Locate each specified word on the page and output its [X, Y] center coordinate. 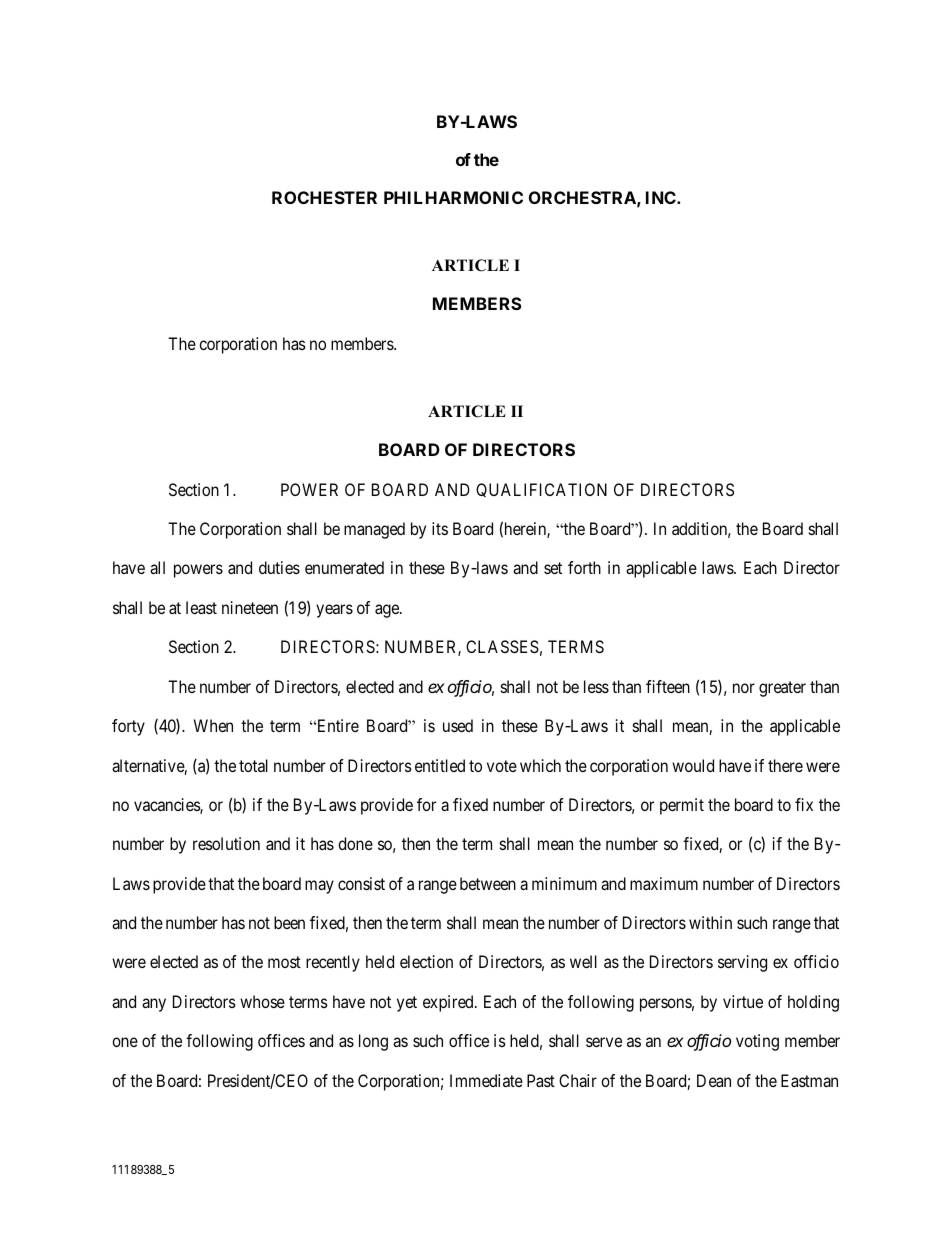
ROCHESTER [324, 197]
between [488, 883]
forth [584, 567]
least [201, 607]
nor [744, 688]
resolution [226, 843]
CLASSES [502, 646]
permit [682, 806]
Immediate [486, 1080]
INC [662, 197]
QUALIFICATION [541, 490]
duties [279, 567]
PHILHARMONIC [453, 197]
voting [757, 1042]
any [154, 1005]
